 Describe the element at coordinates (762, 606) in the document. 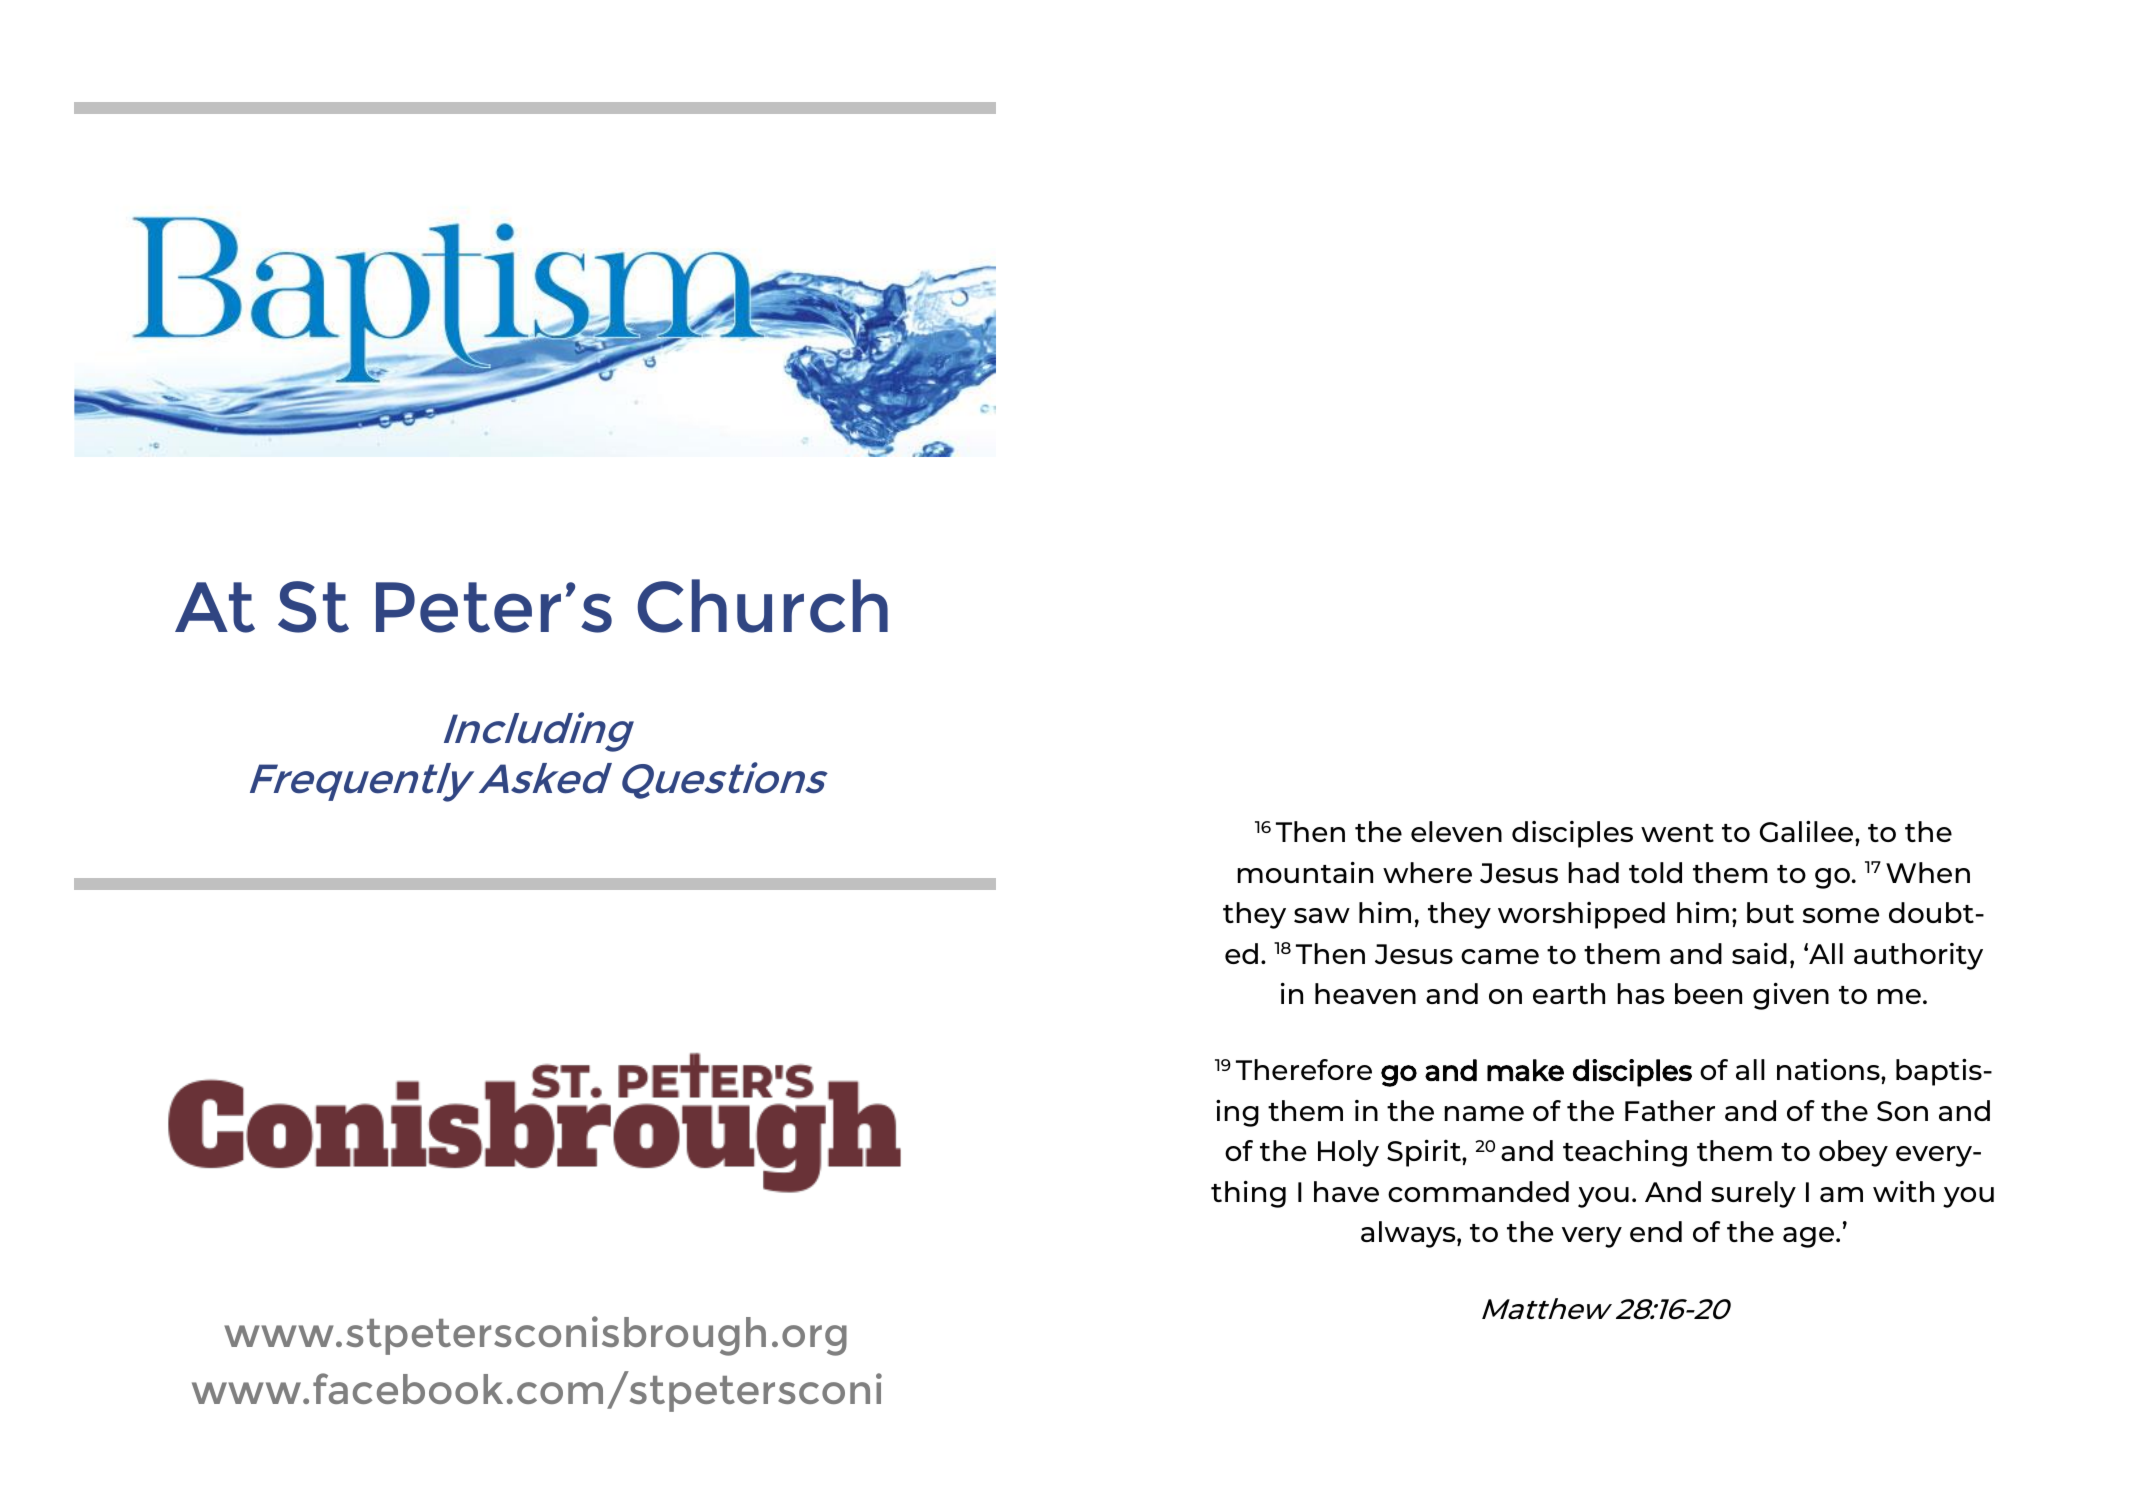

I see `Church` at that location.
